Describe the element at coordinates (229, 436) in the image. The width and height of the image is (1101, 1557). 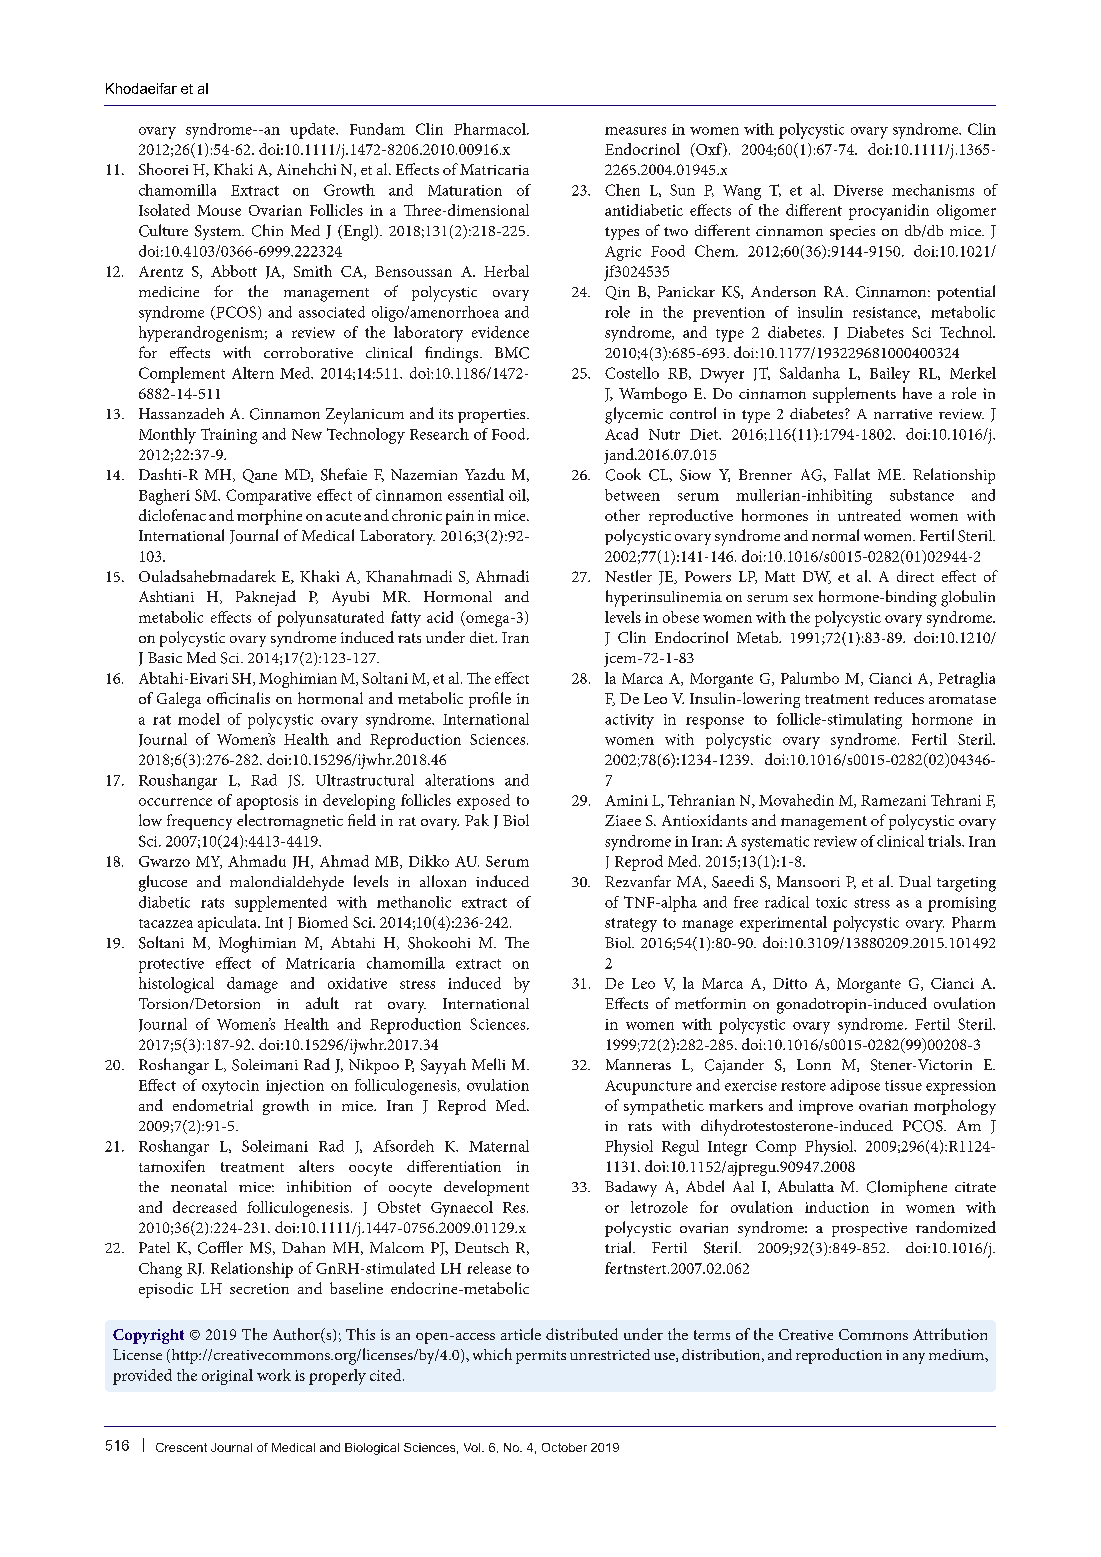
I see `Training` at that location.
